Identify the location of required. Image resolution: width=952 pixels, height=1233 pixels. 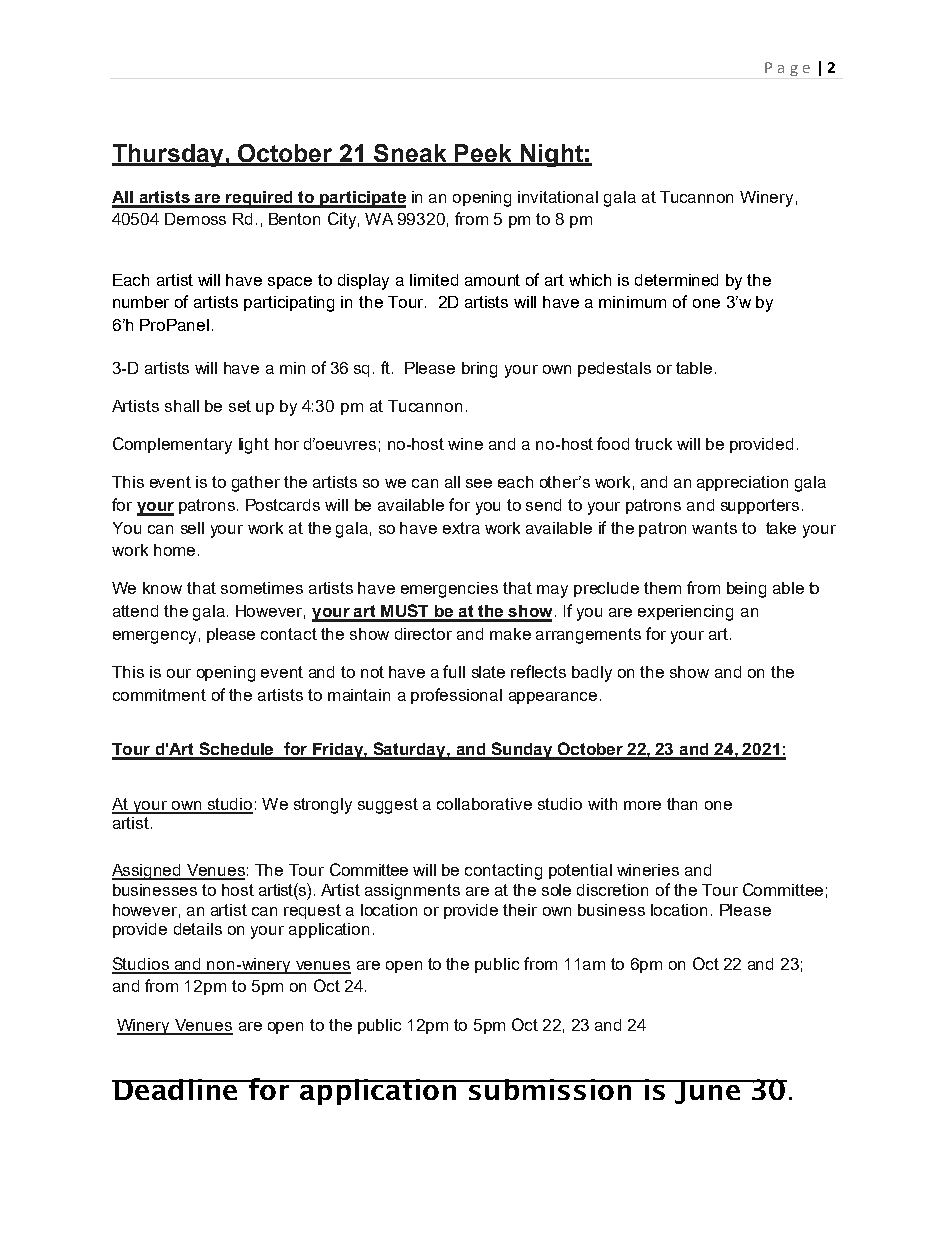
(259, 199).
